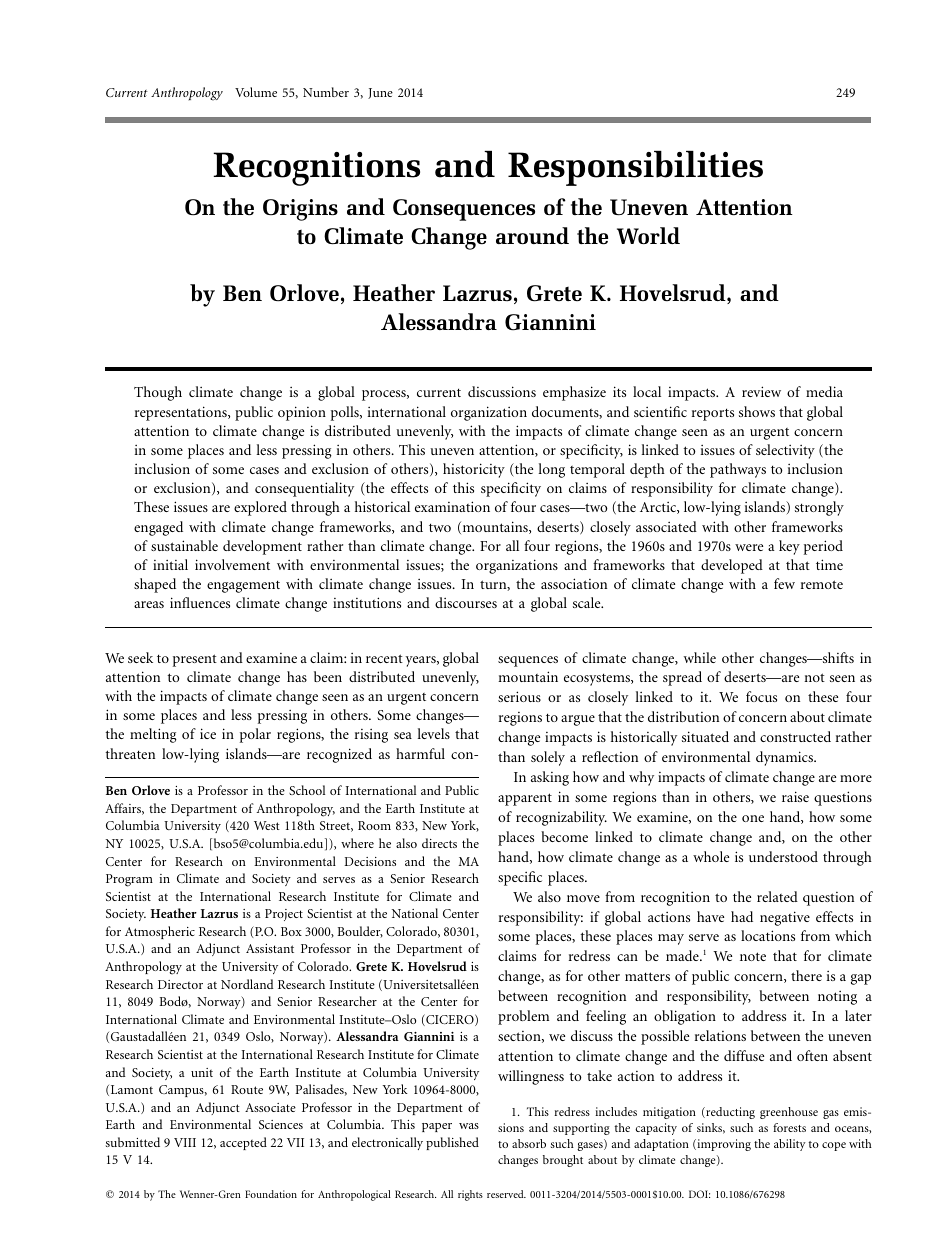  I want to click on emphasize, so click(574, 393).
